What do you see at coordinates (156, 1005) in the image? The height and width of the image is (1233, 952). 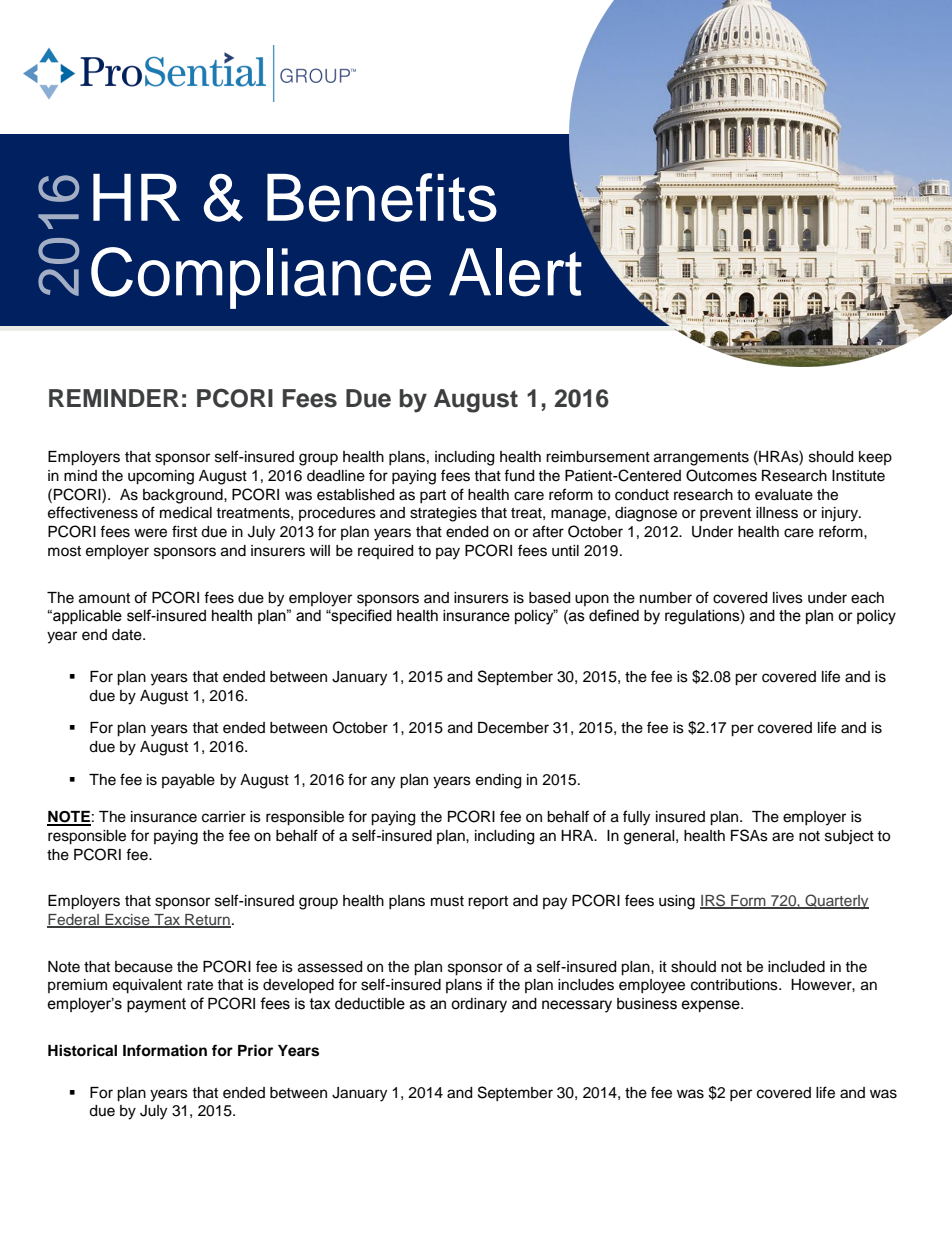 I see `payment` at bounding box center [156, 1005].
